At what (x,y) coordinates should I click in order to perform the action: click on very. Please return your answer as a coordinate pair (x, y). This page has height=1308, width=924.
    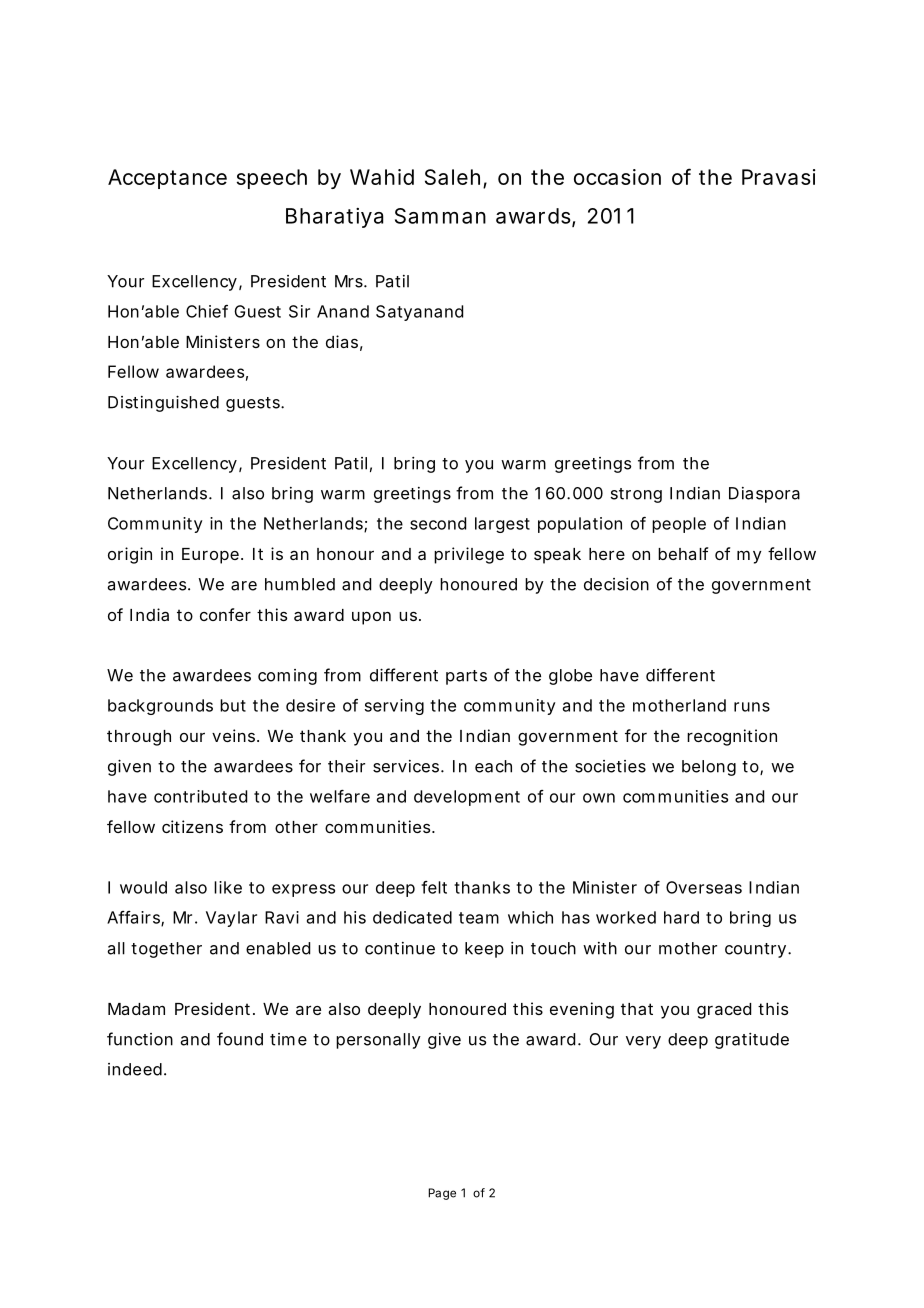
    Looking at the image, I should click on (643, 1042).
